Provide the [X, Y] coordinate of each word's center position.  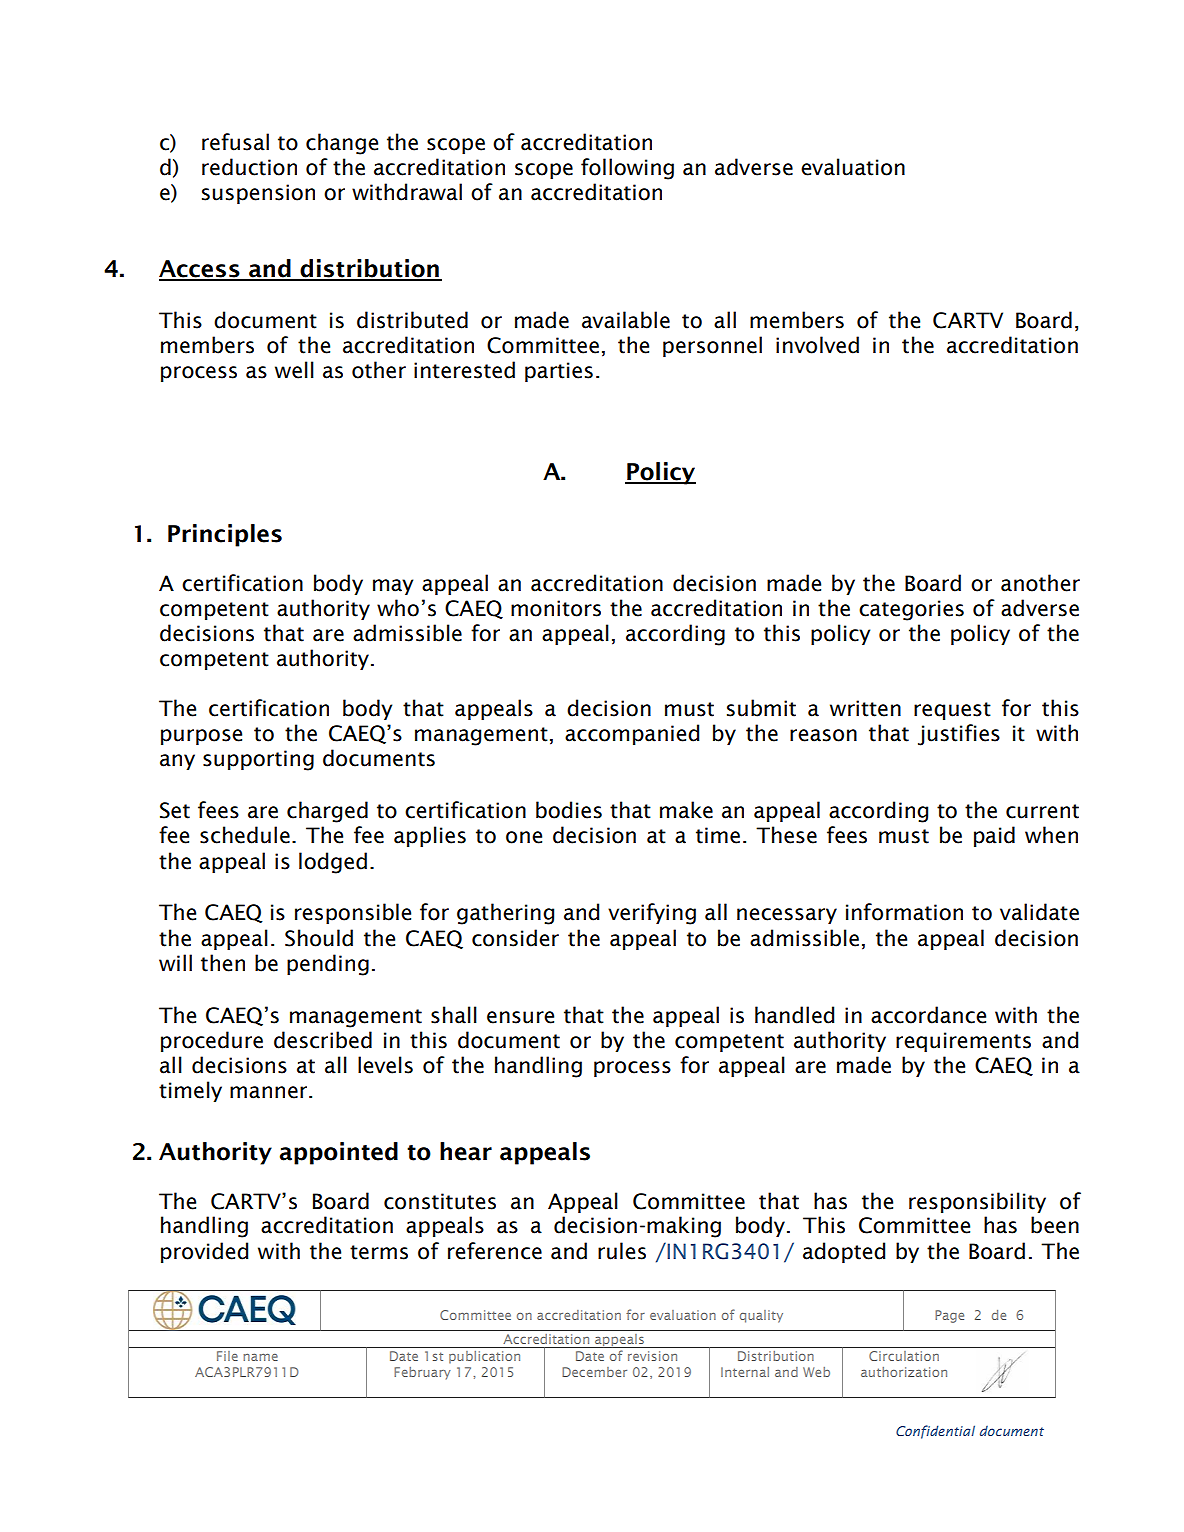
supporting [258, 760]
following [627, 169]
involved [817, 345]
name [260, 1357]
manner [270, 1092]
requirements [963, 1042]
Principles [225, 535]
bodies [569, 810]
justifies [959, 735]
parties [559, 372]
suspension [258, 194]
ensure [520, 1017]
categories [911, 610]
